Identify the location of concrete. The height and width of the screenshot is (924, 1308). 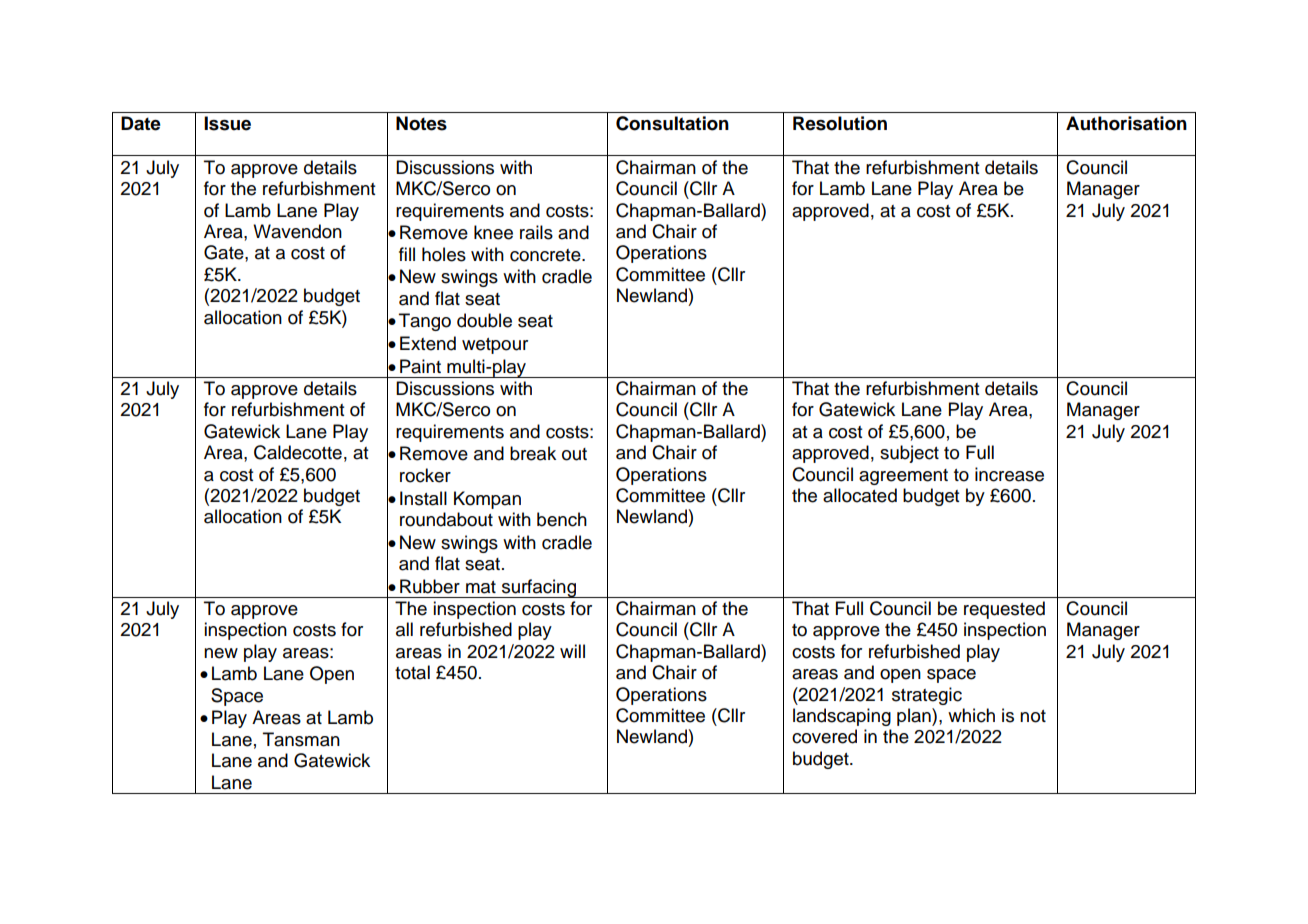
(546, 255).
